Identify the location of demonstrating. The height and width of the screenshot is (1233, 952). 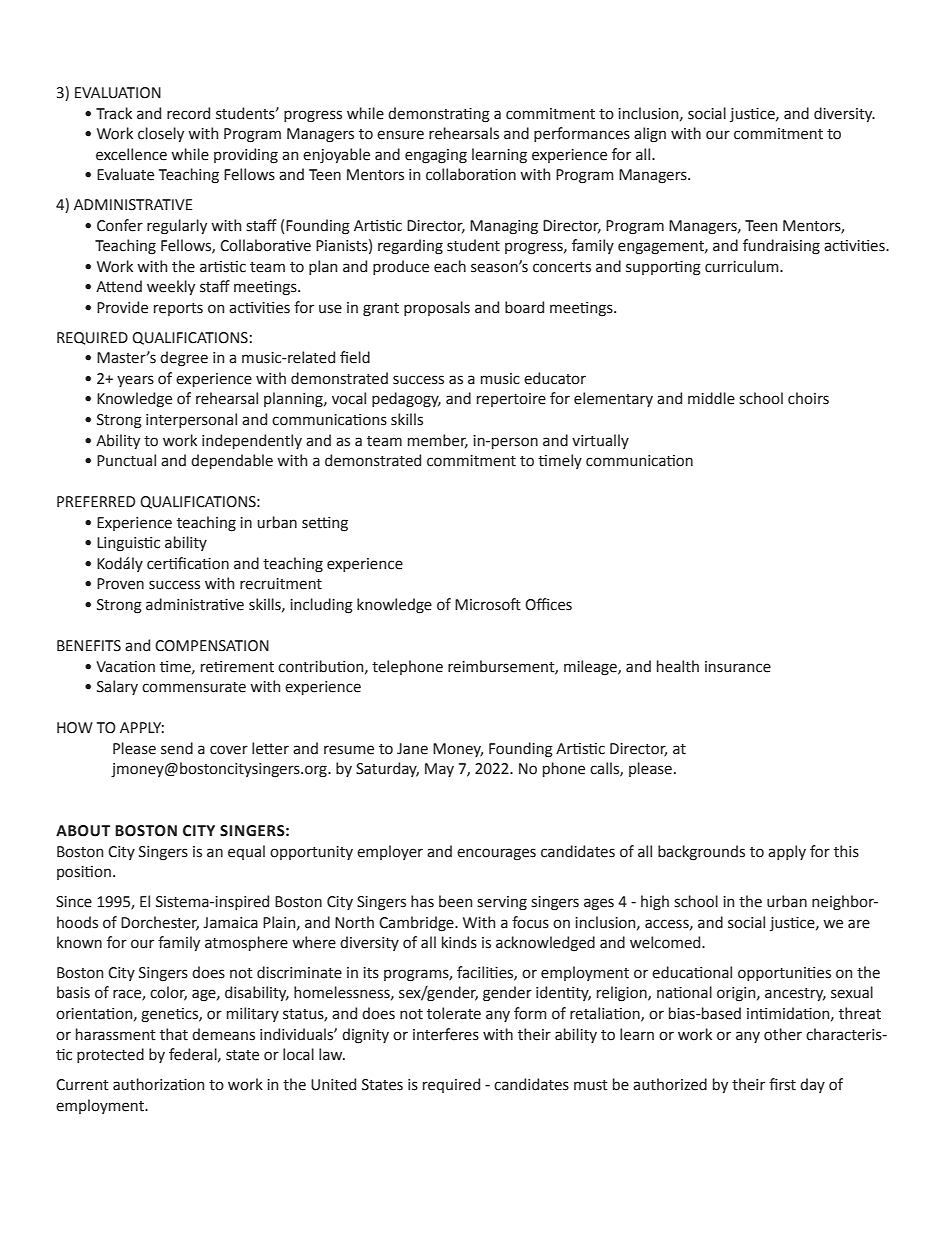
(439, 115).
